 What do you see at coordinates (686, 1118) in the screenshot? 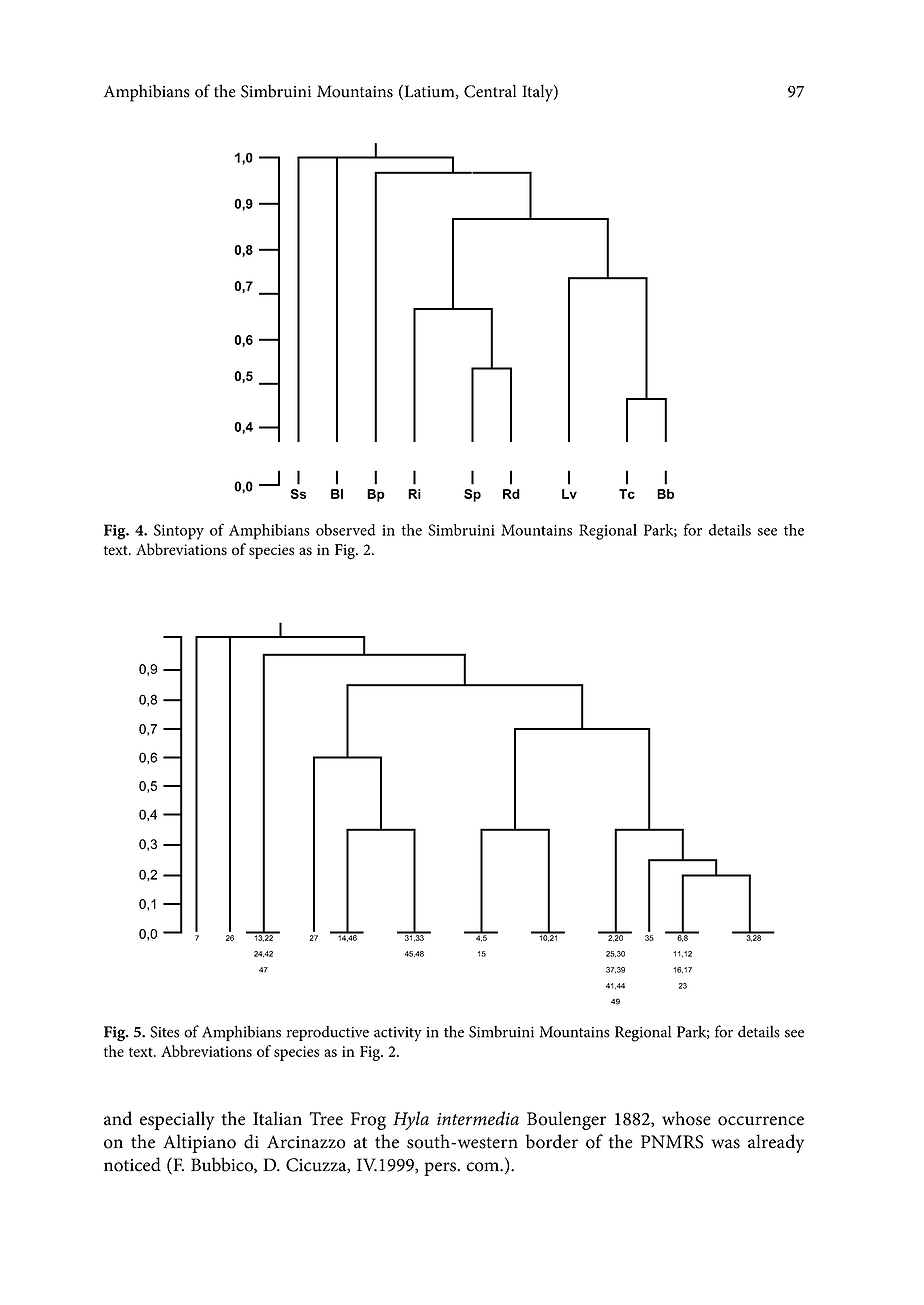
I see `whose` at bounding box center [686, 1118].
